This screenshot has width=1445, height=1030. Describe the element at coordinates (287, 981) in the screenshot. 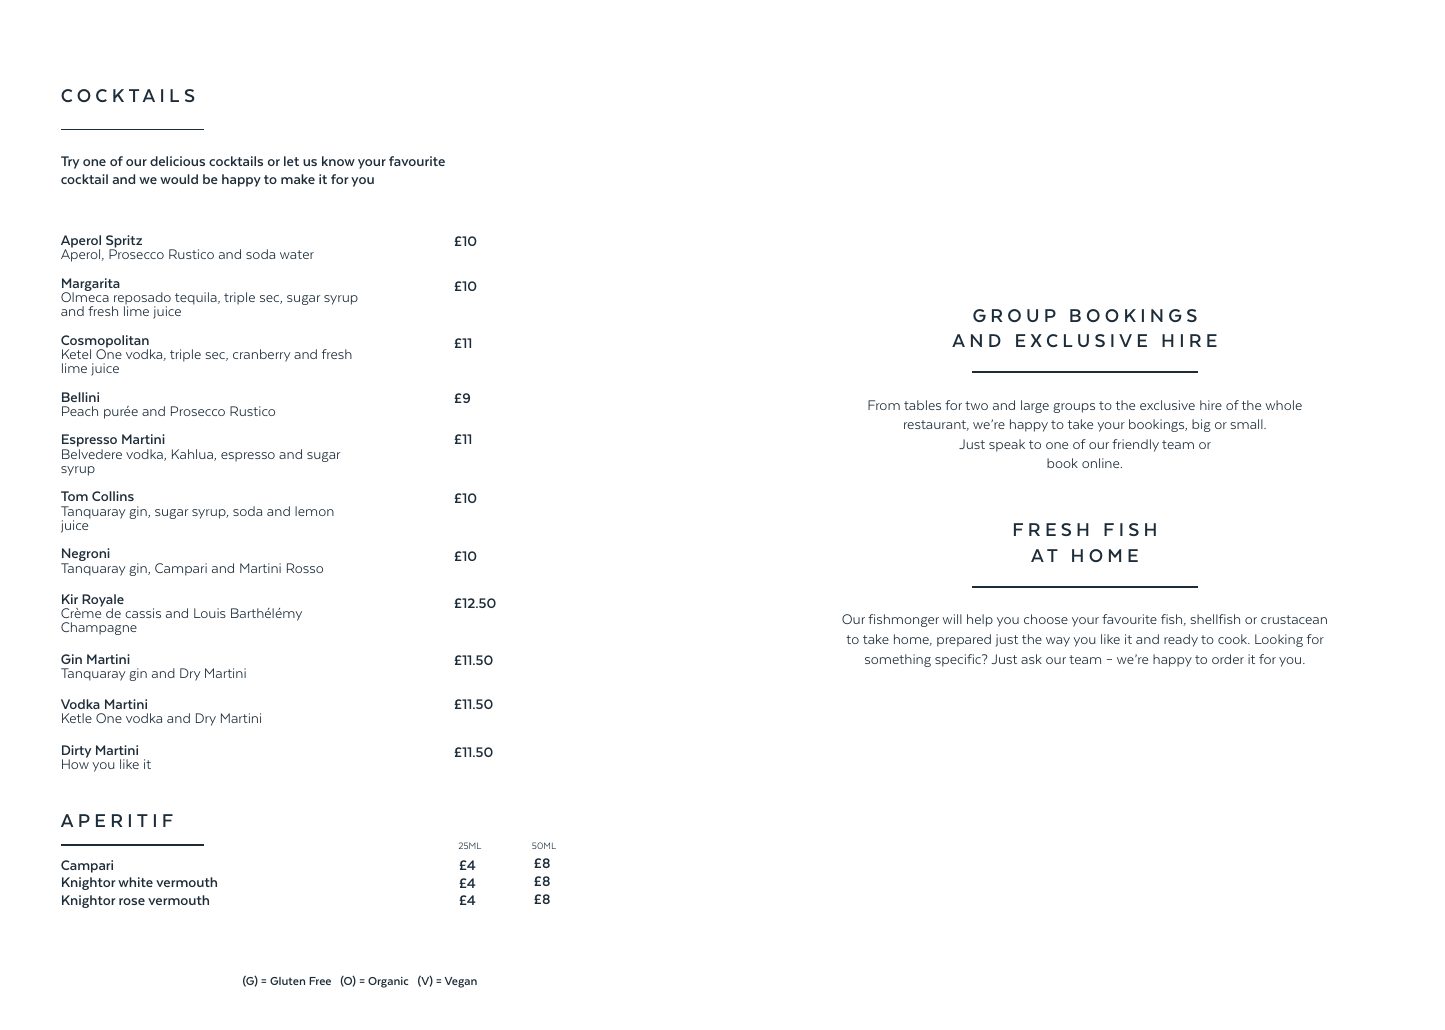

I see `Gluten` at that location.
